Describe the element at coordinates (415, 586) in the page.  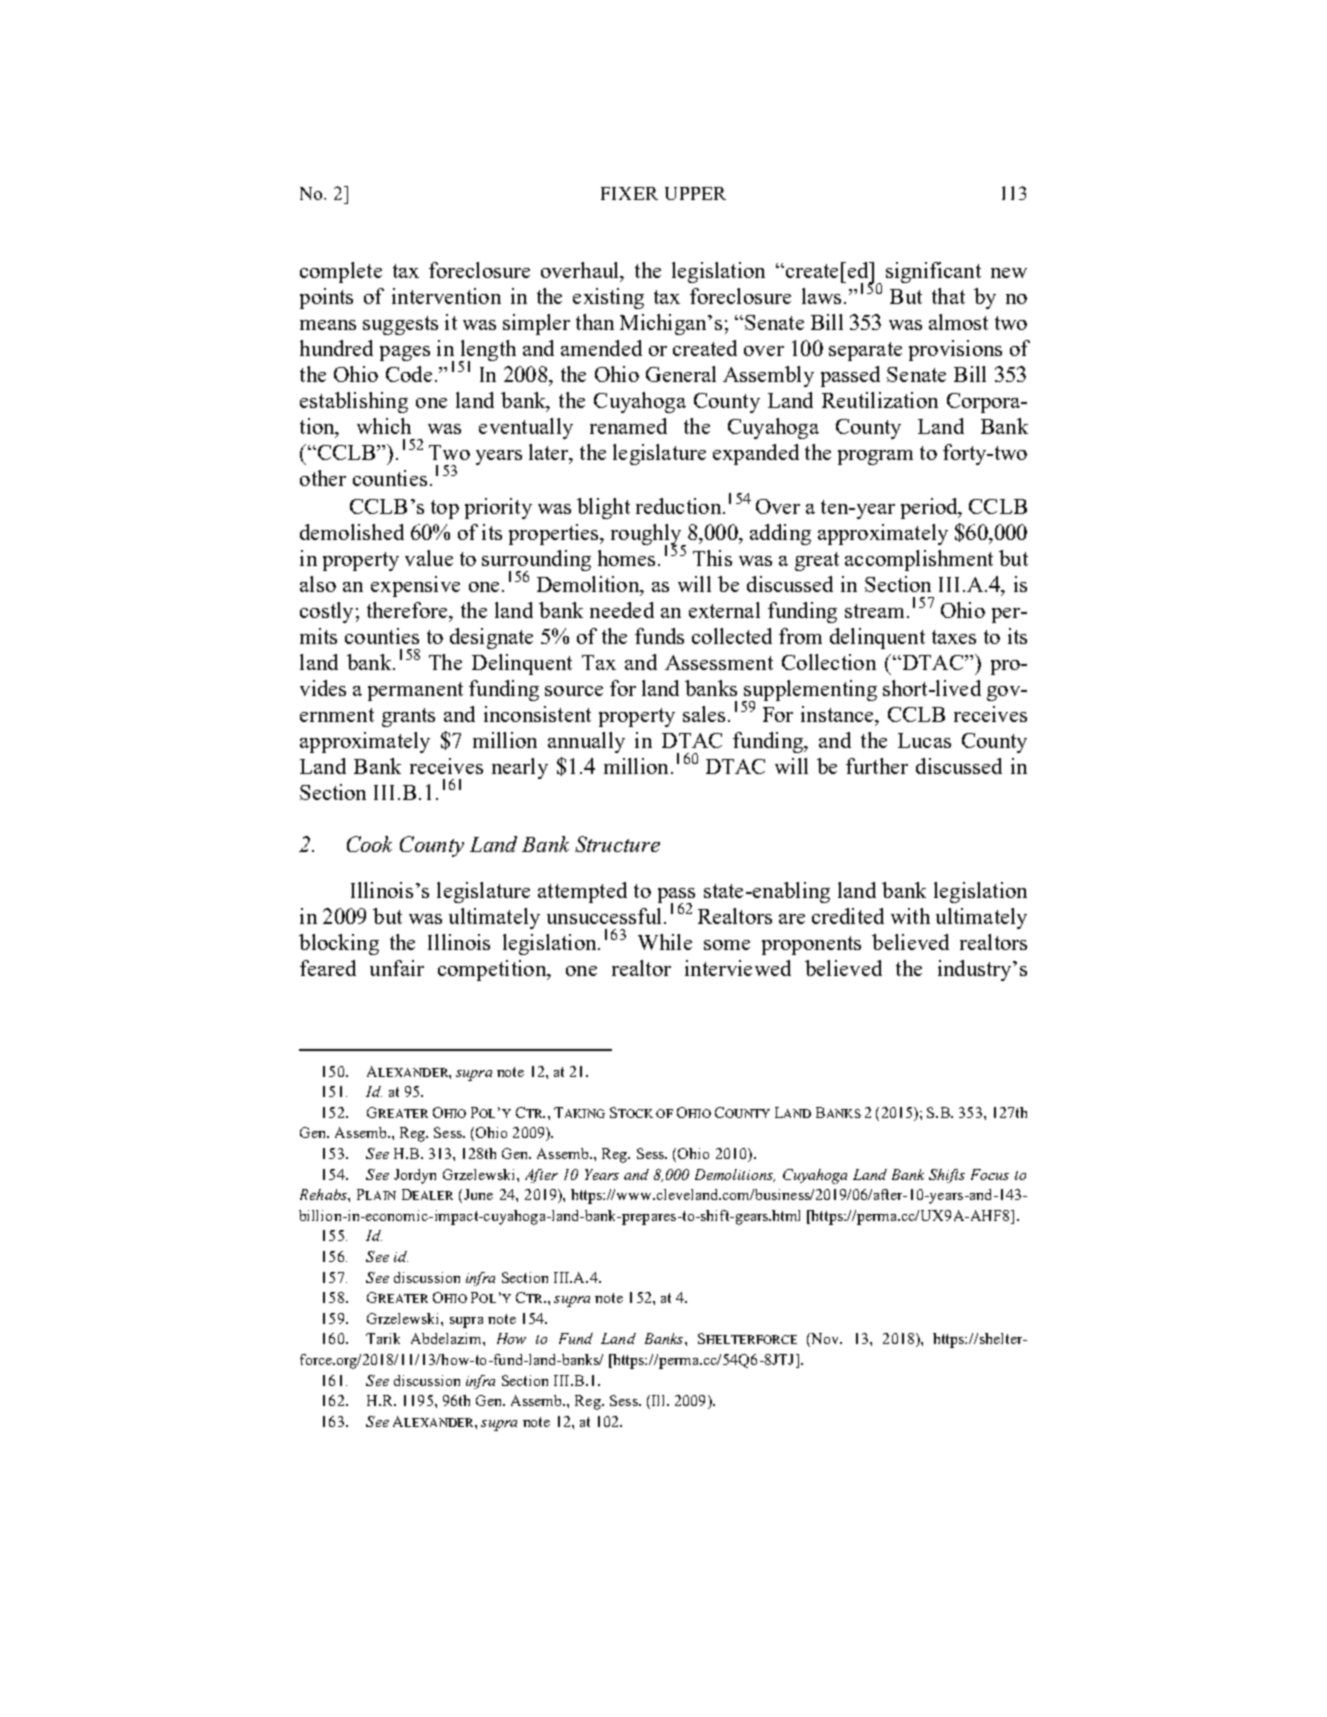
I see `expensive` at that location.
